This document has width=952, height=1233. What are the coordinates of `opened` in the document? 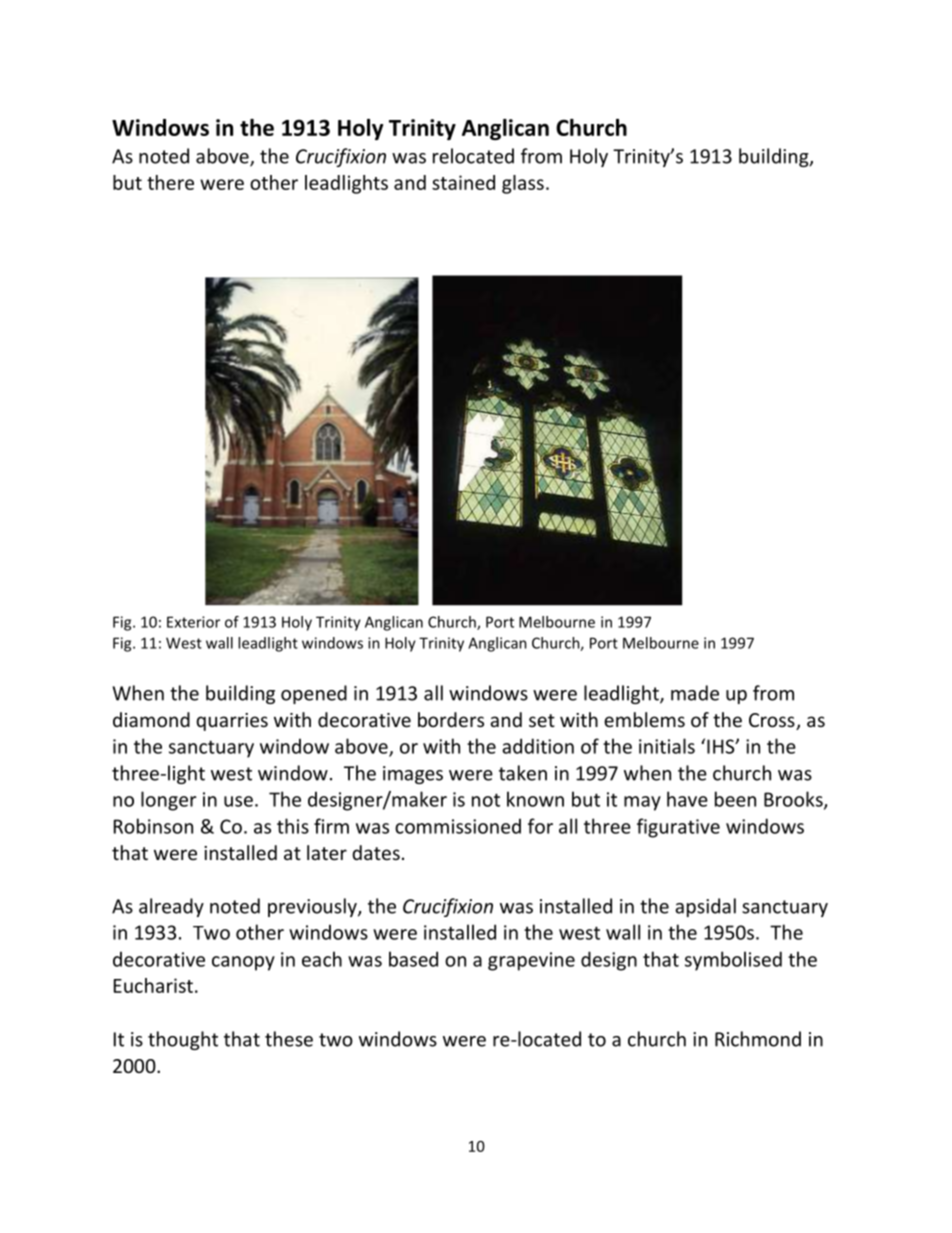 It's located at (314, 694).
